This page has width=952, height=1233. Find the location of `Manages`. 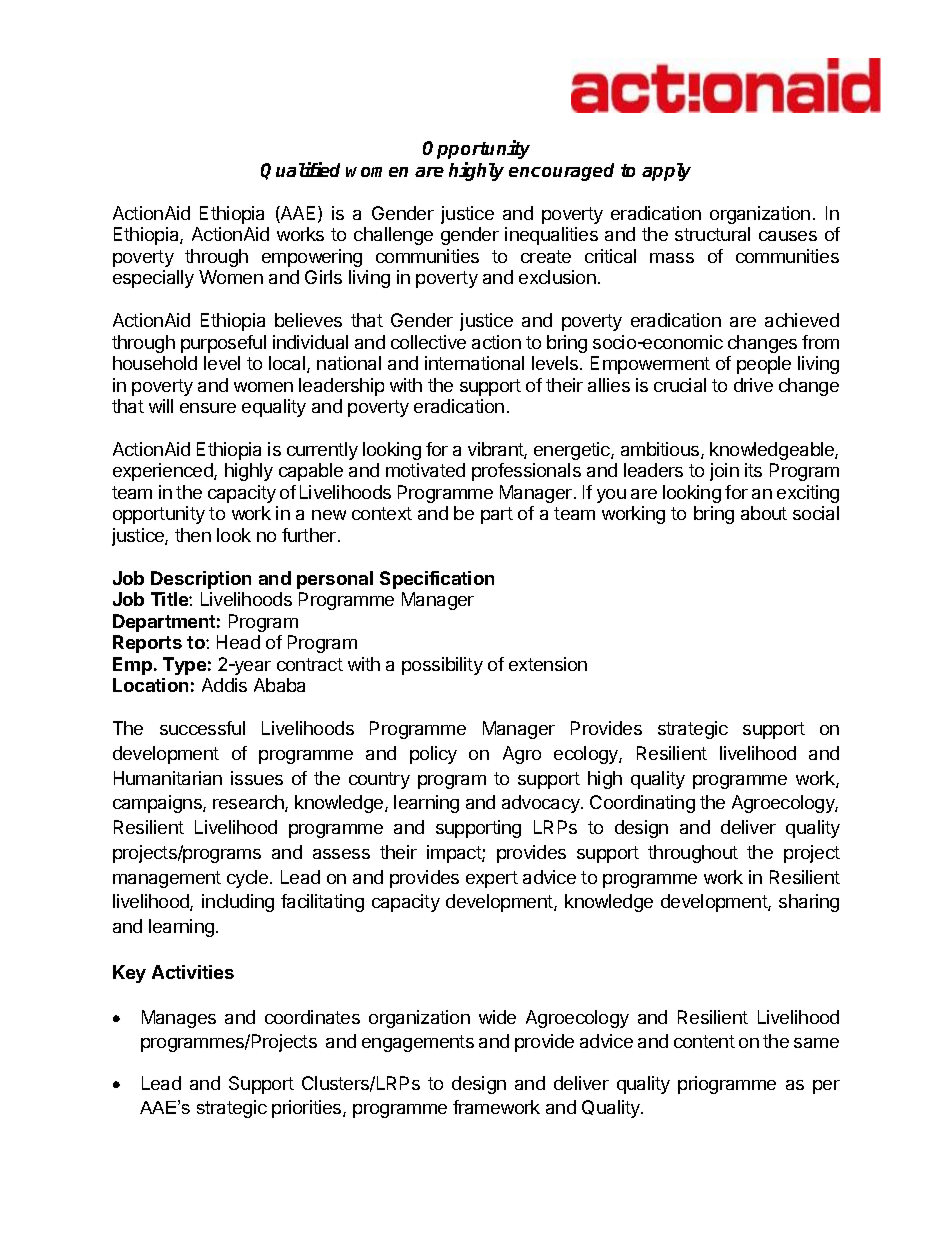

Manages is located at coordinates (179, 1019).
